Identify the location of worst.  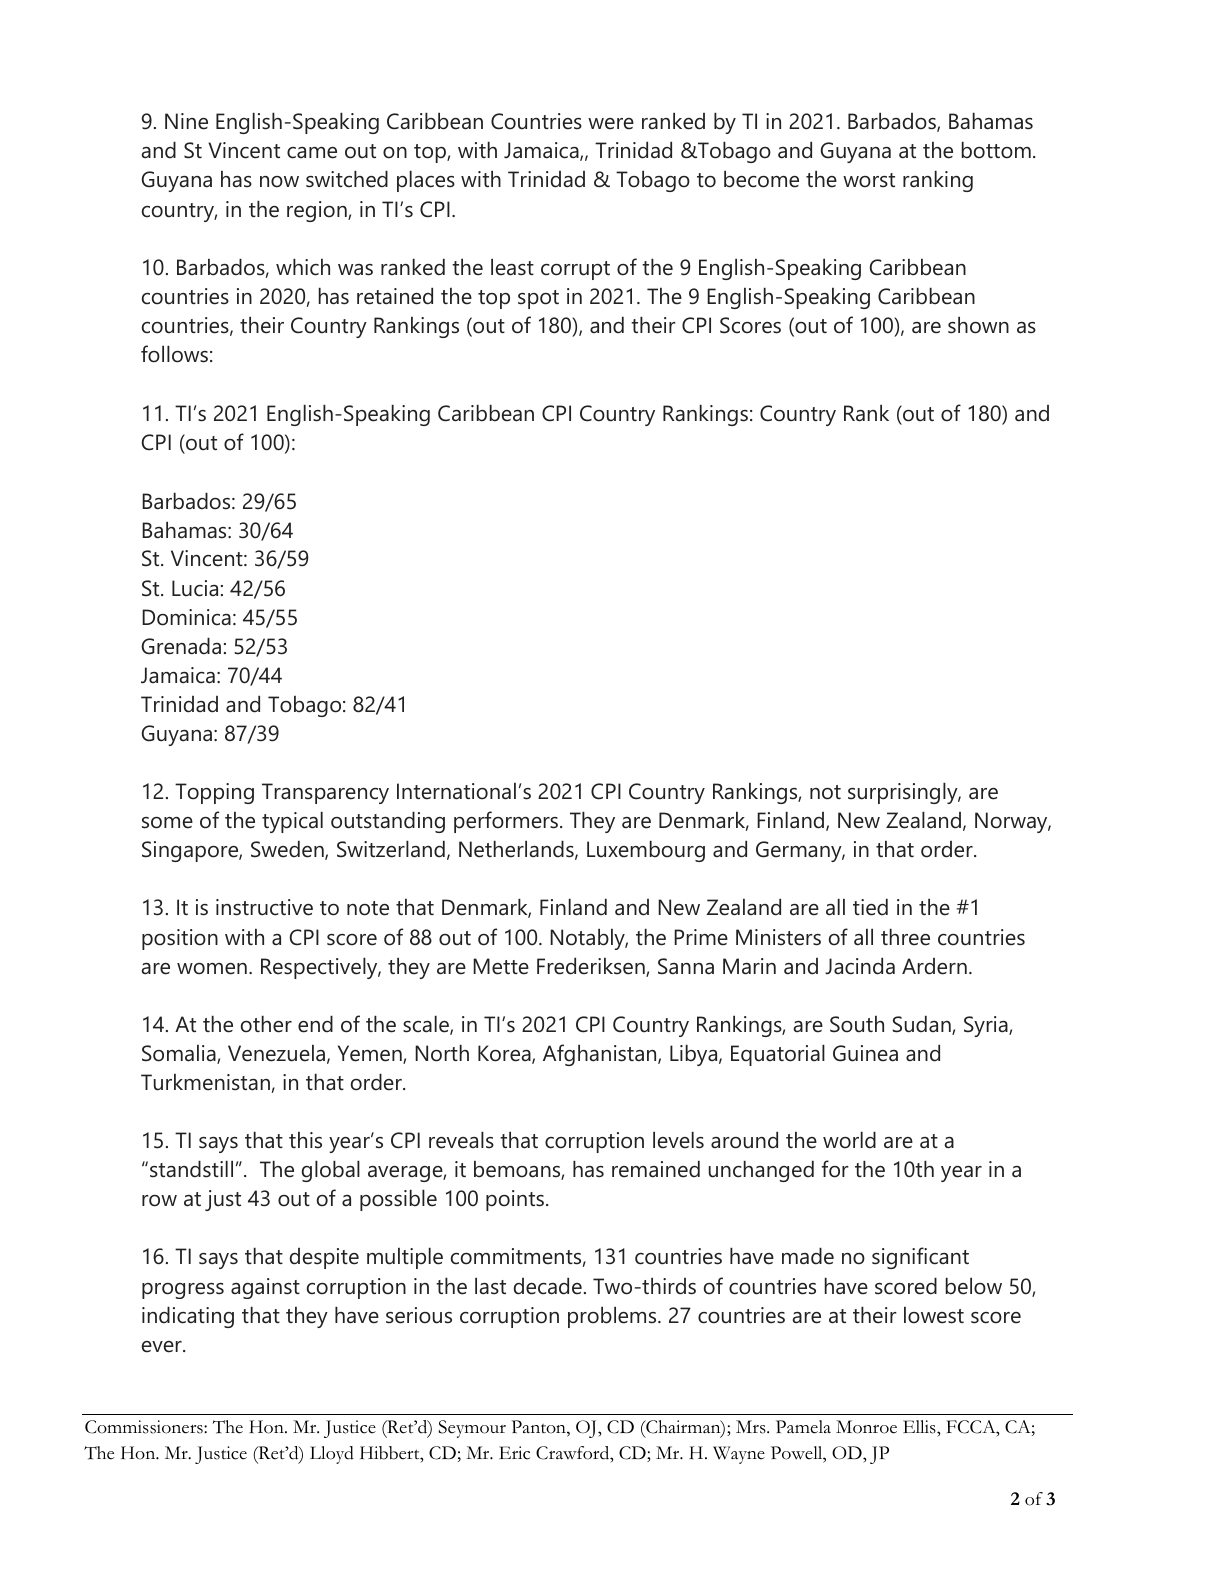
(869, 180).
